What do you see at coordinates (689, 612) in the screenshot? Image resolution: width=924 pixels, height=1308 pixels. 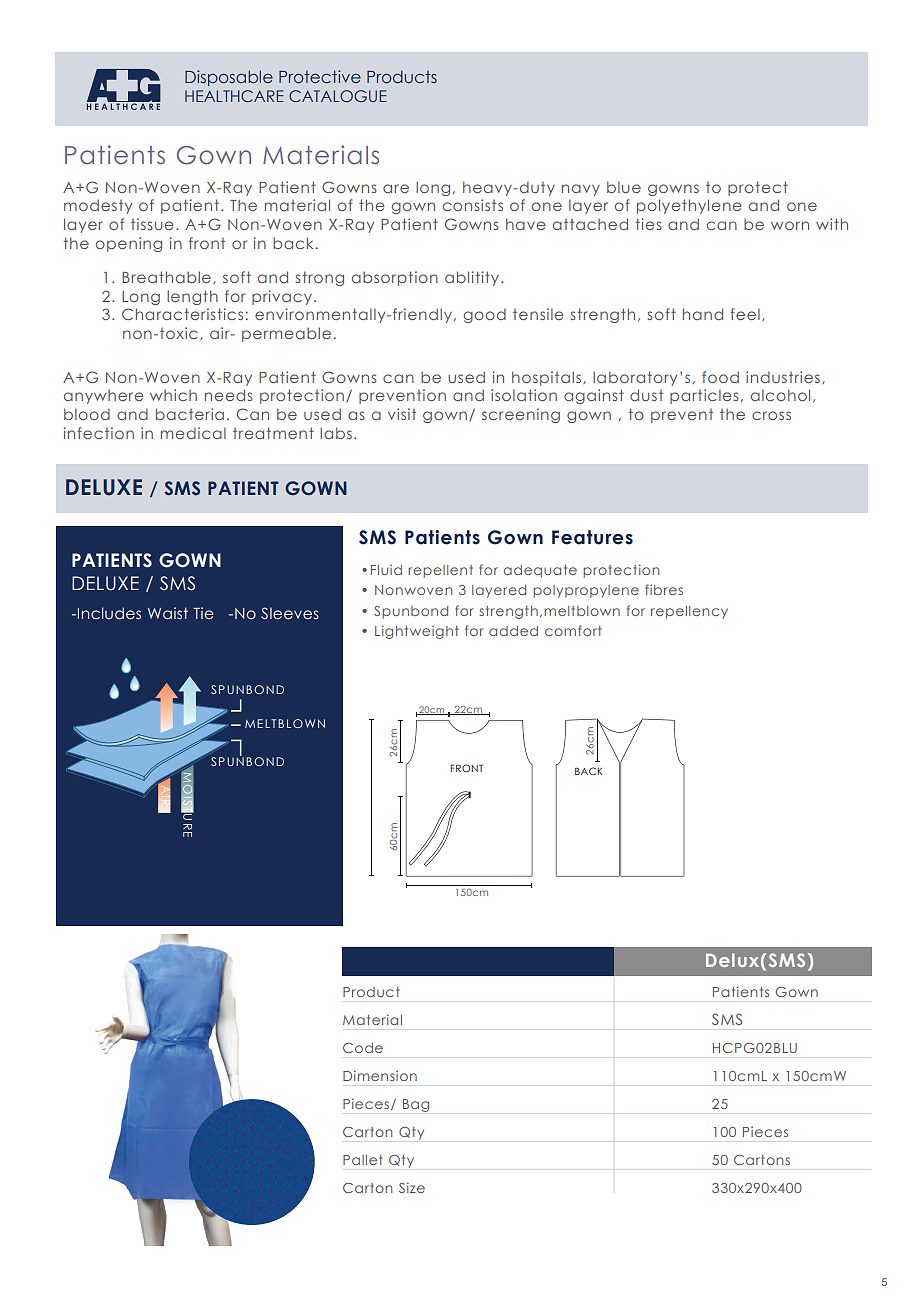 I see `repellency` at bounding box center [689, 612].
